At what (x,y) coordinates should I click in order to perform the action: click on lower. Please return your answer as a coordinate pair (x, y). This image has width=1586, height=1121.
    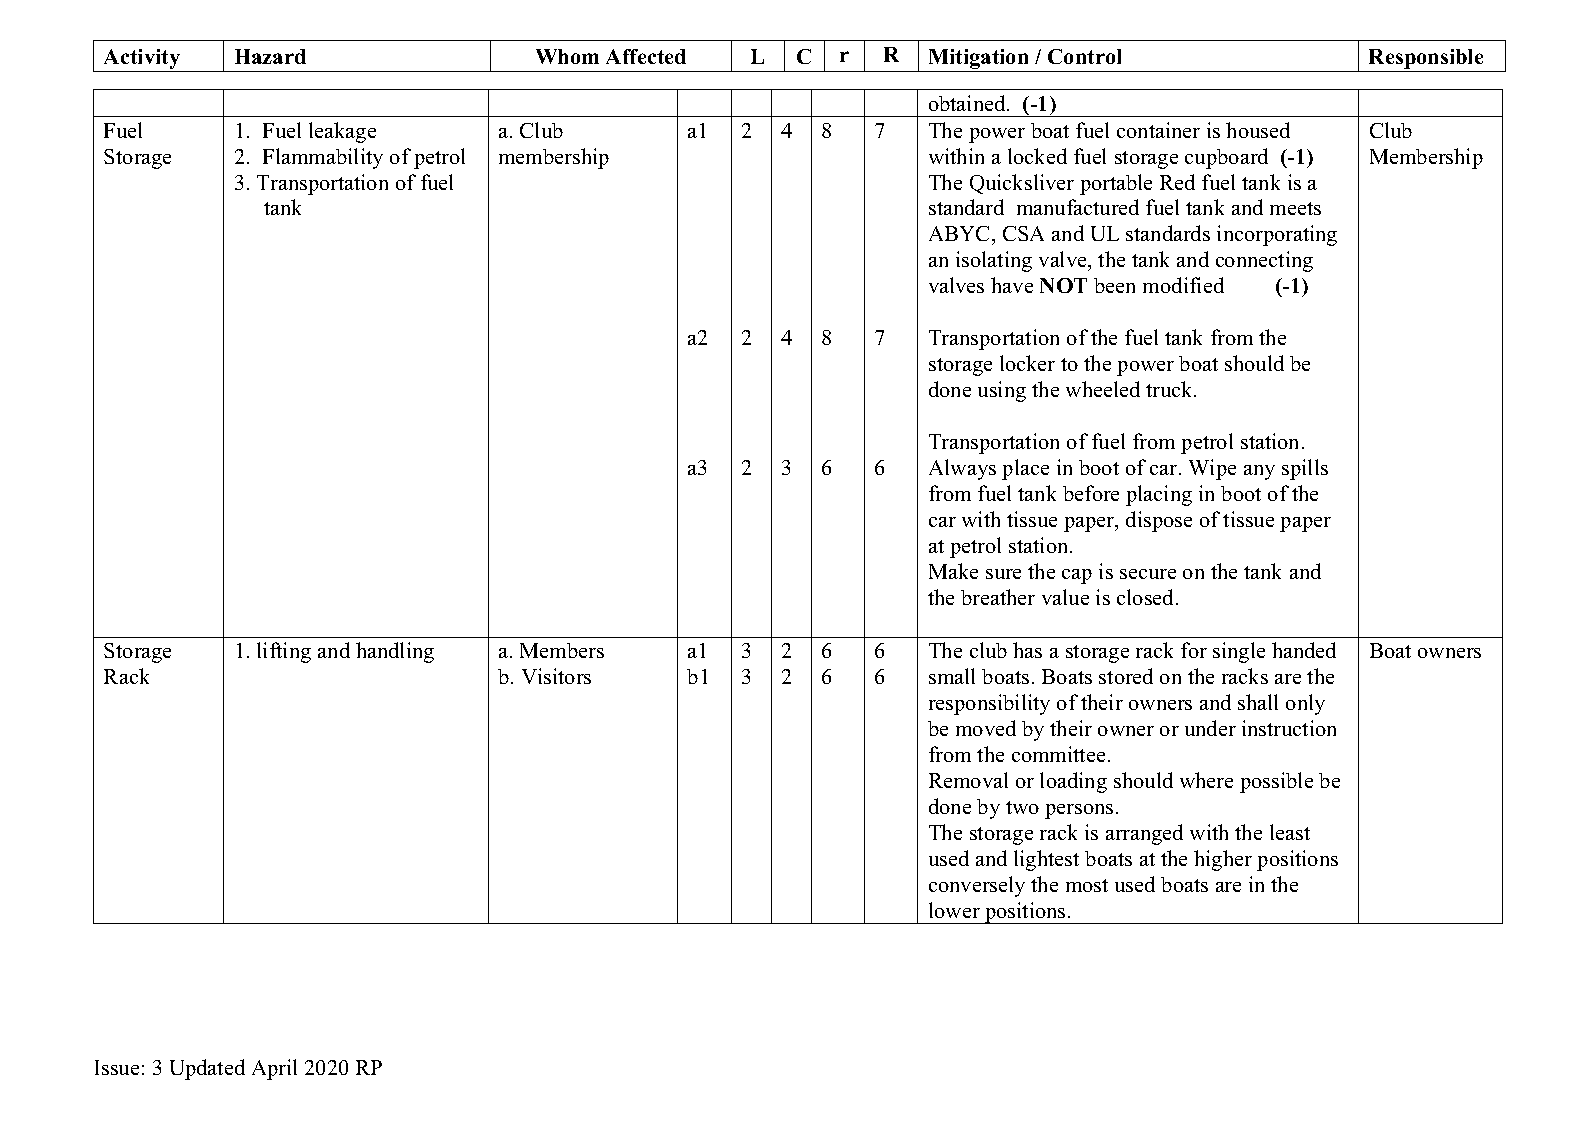
    Looking at the image, I should click on (954, 910).
